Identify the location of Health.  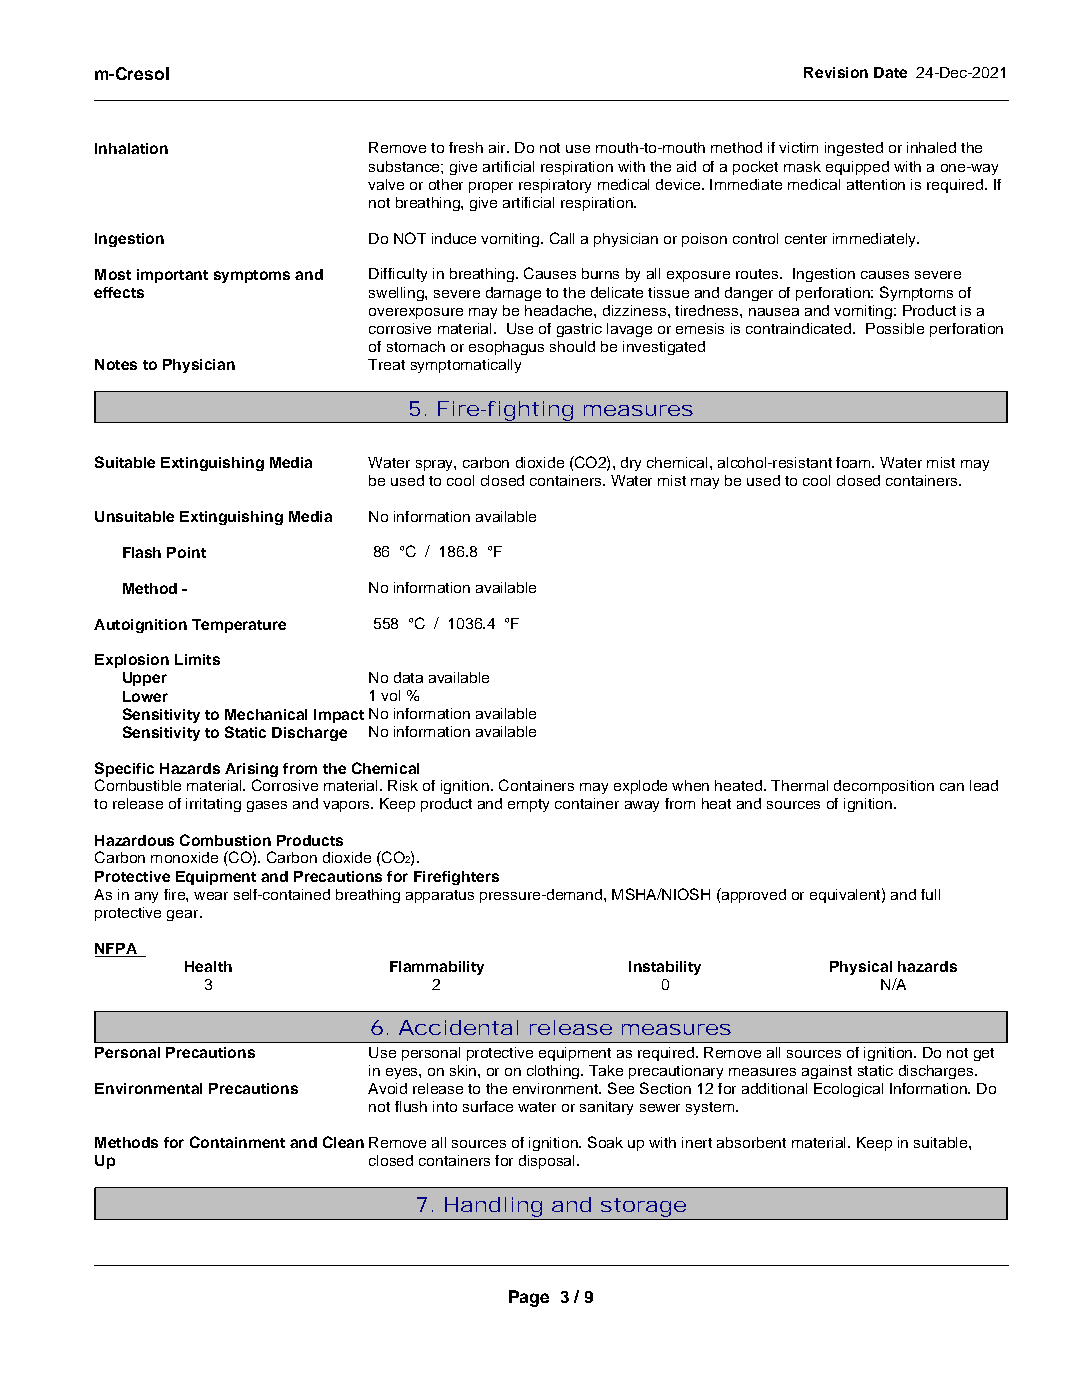
(208, 966).
